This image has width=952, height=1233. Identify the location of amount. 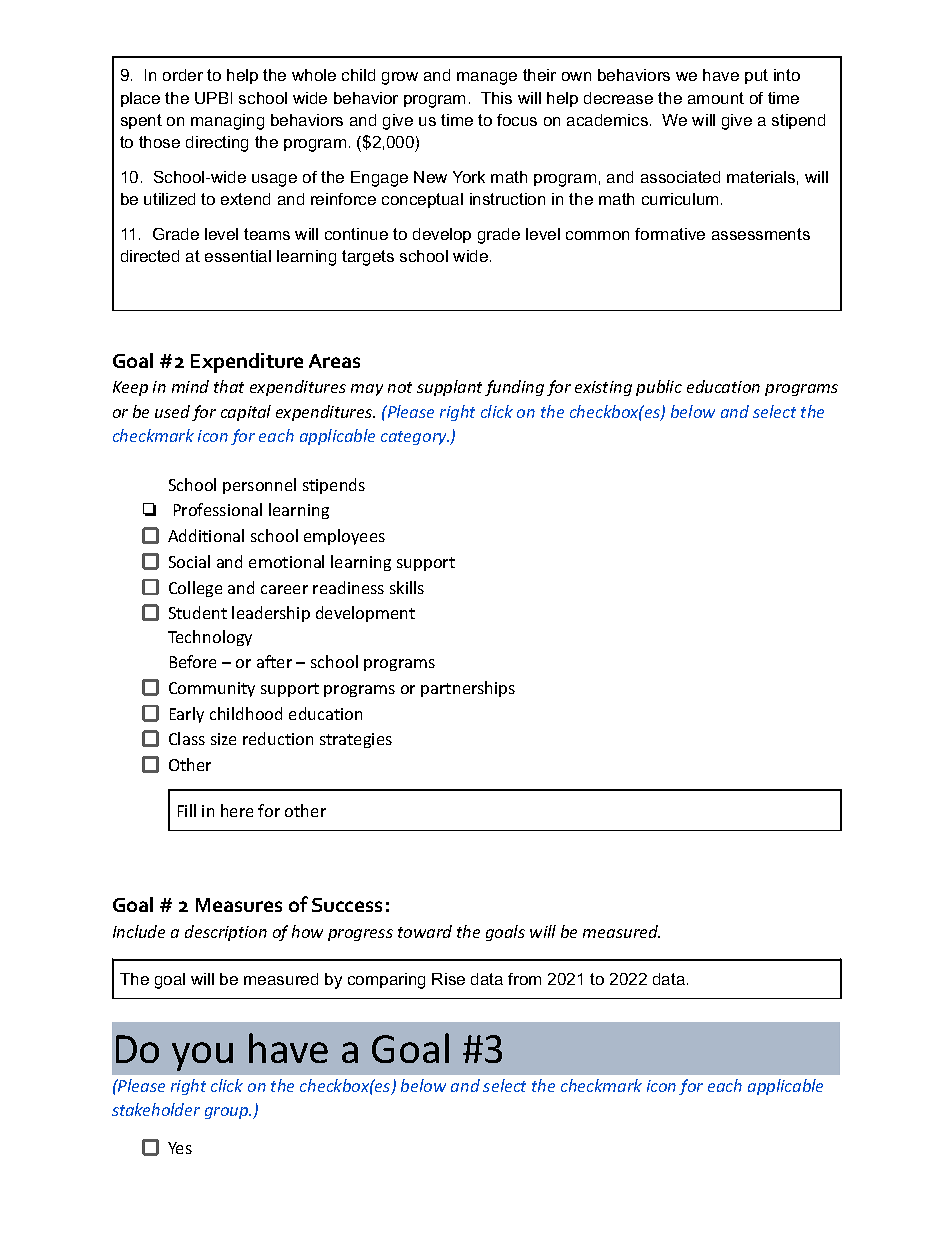
(716, 98).
